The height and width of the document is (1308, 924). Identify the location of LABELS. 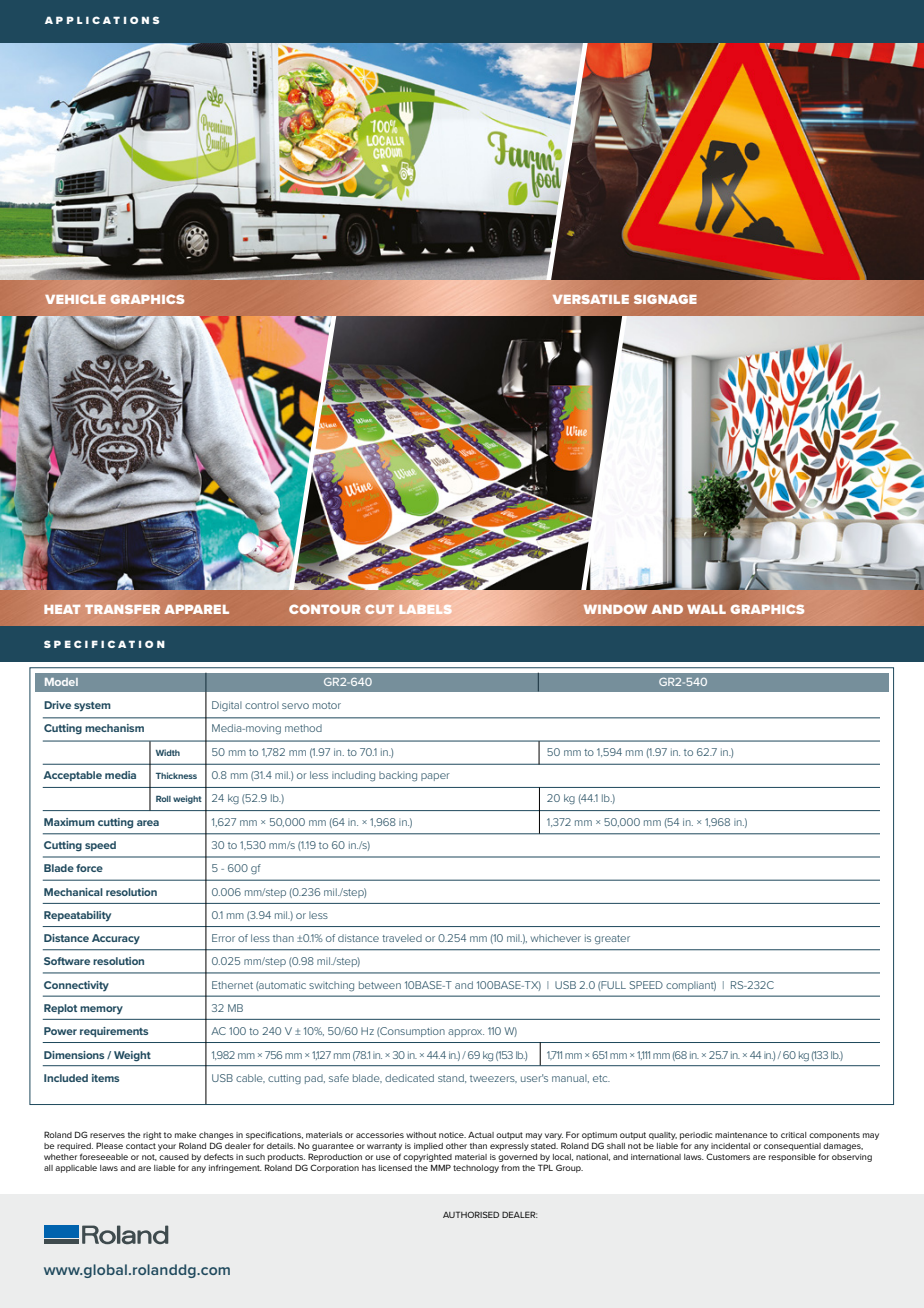
(425, 609).
